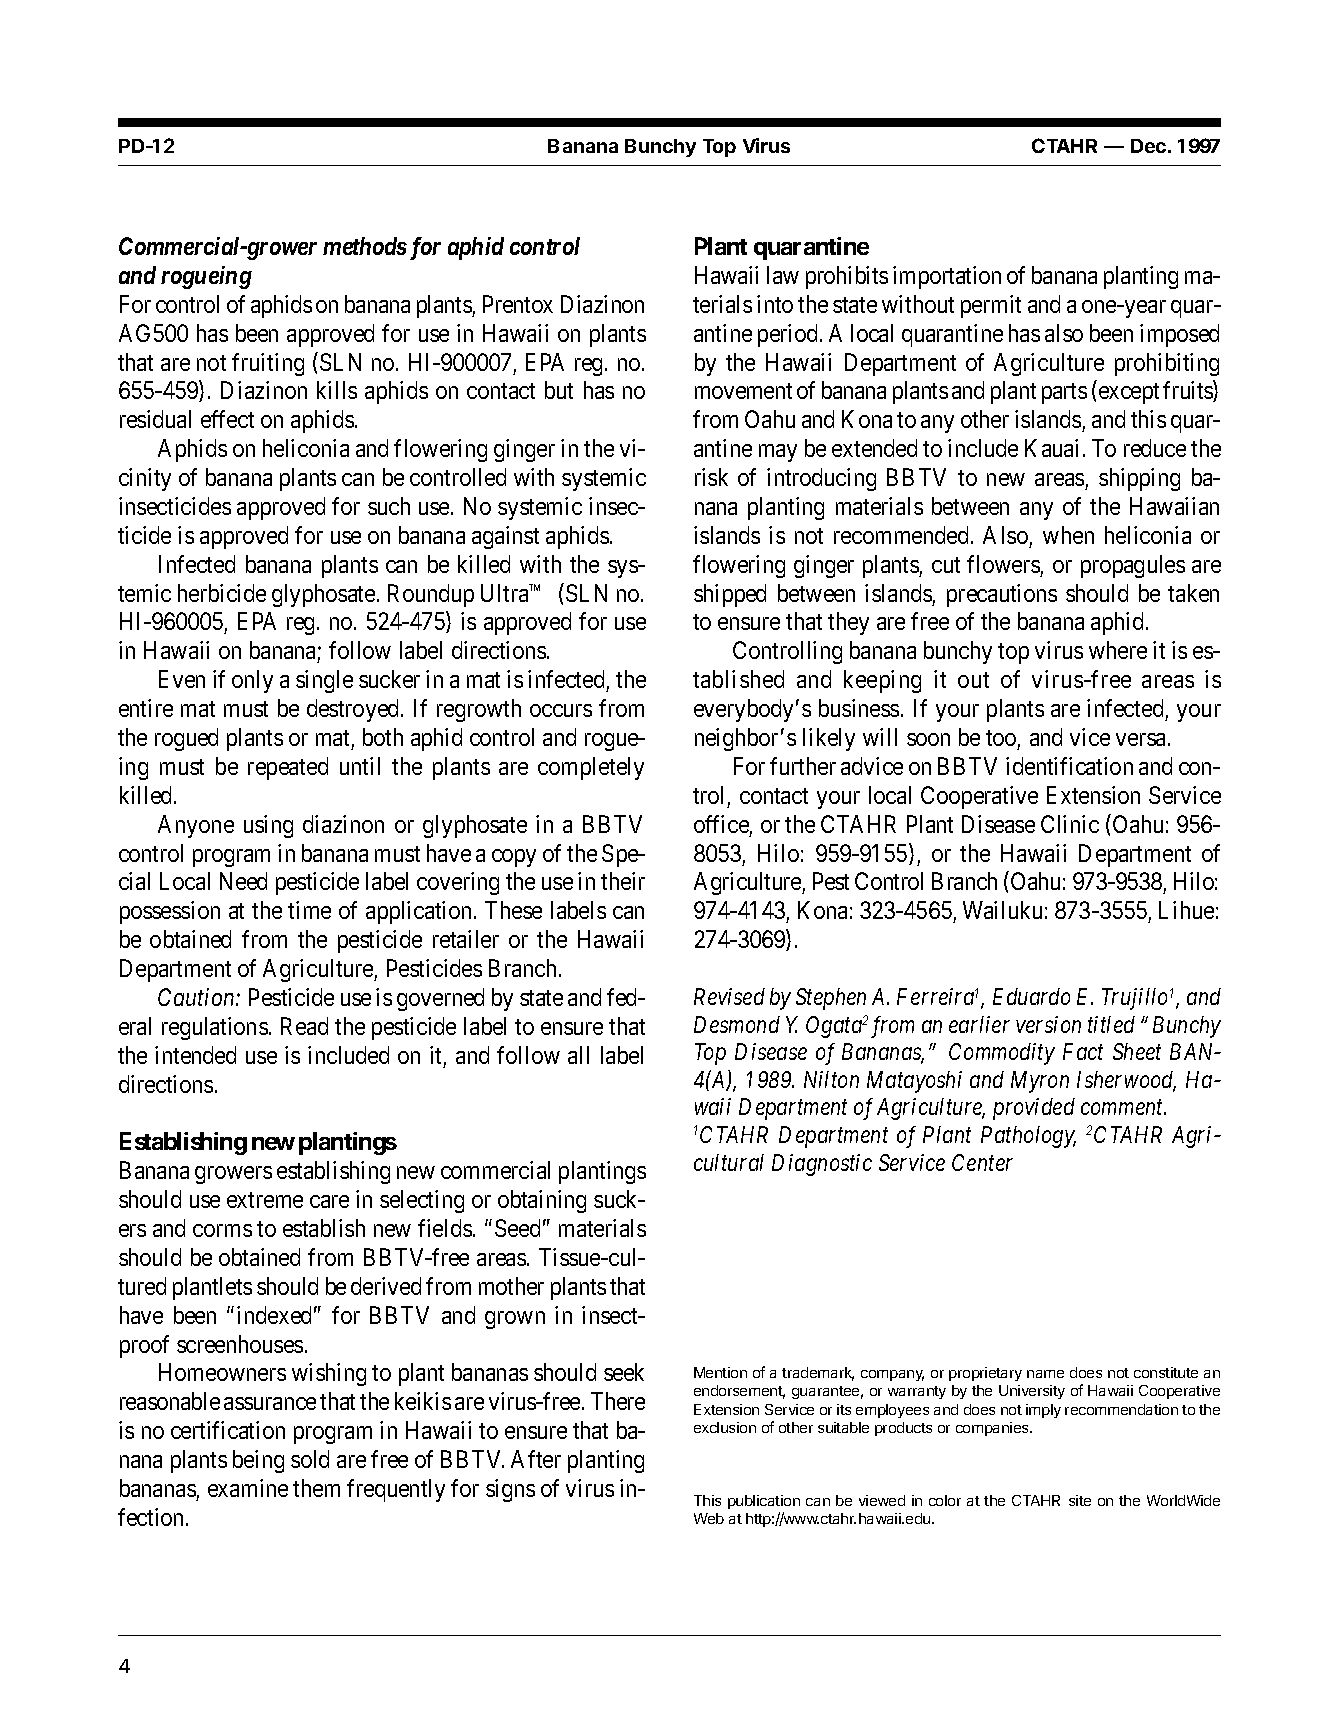  What do you see at coordinates (365, 246) in the page?
I see `methods` at bounding box center [365, 246].
